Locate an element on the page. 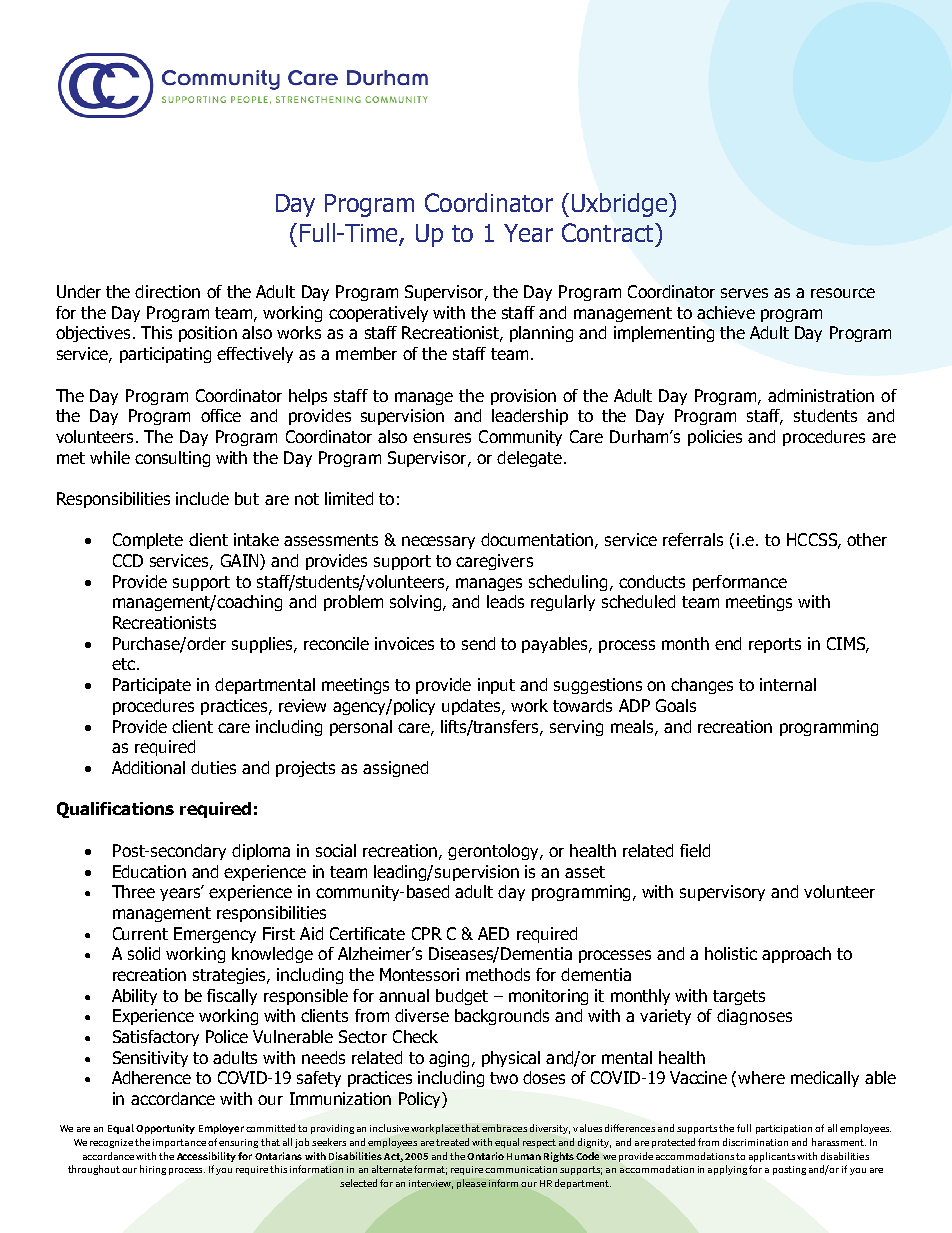 This document has height=1233, width=952. updates is located at coordinates (472, 707).
